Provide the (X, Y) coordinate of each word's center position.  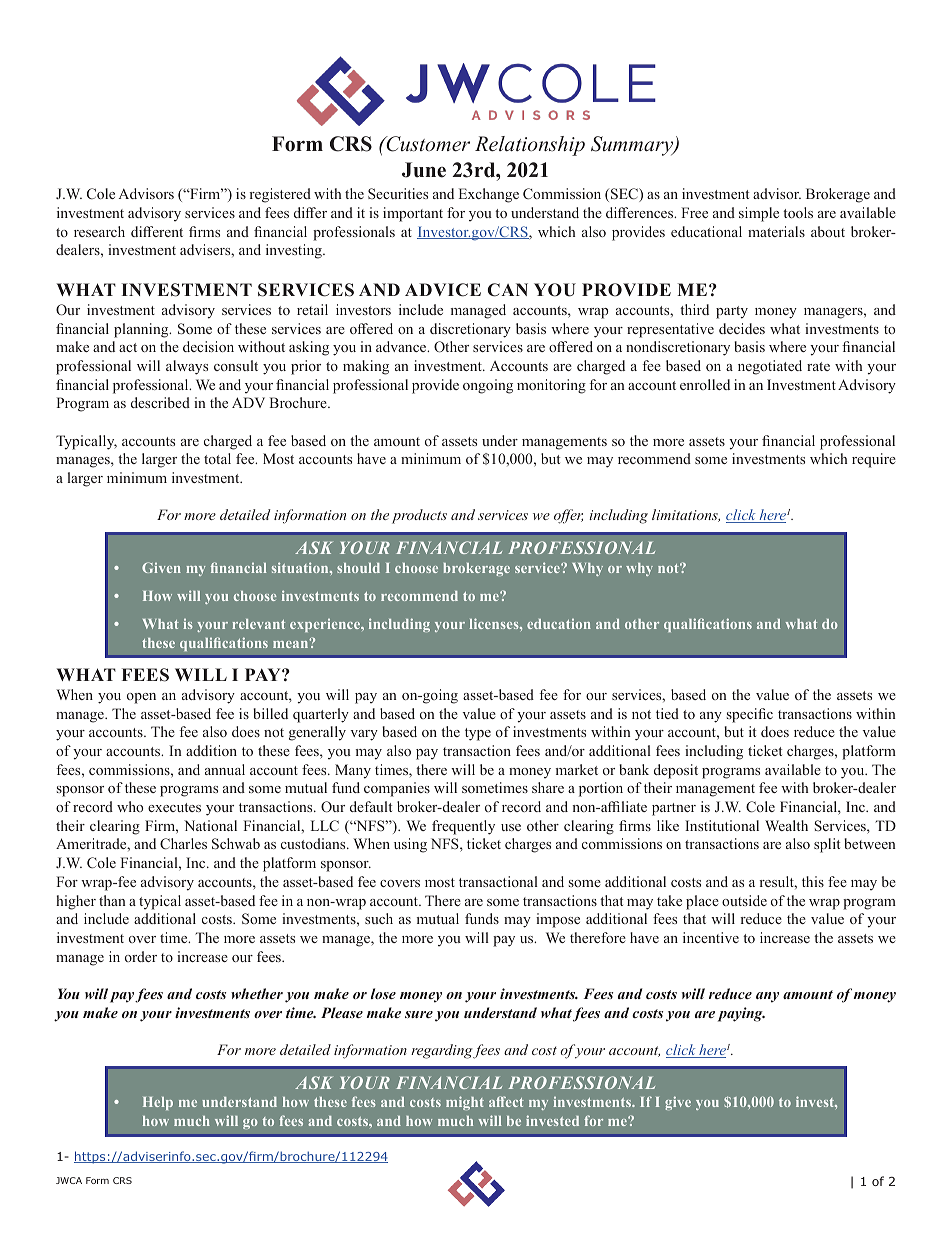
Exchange (489, 195)
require (874, 460)
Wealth (786, 825)
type (478, 734)
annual (225, 769)
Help (158, 1103)
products (419, 516)
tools (798, 212)
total (217, 458)
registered (280, 195)
